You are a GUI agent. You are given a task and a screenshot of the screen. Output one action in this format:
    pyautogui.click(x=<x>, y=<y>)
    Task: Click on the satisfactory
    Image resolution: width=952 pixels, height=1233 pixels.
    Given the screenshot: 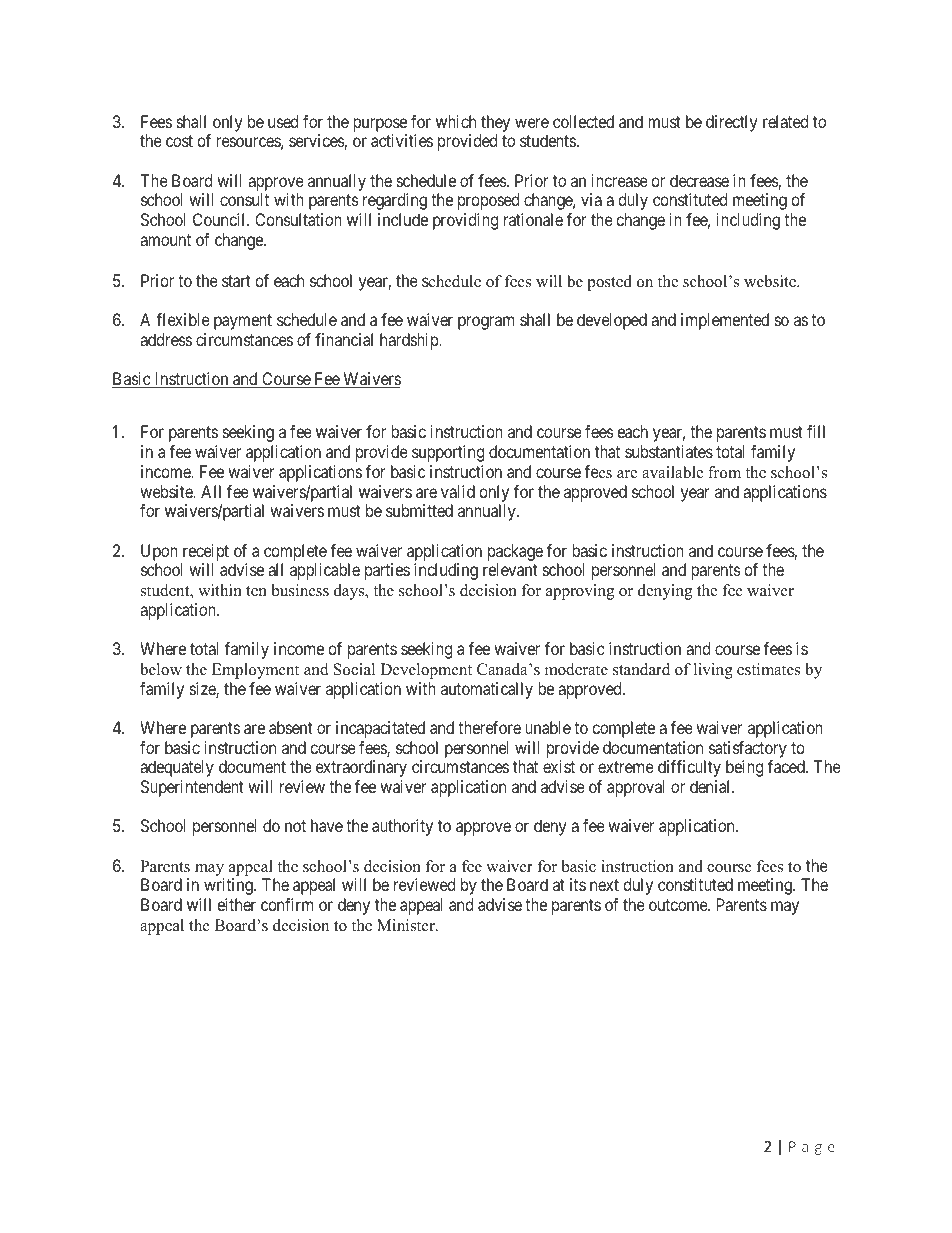 What is the action you would take?
    pyautogui.click(x=748, y=749)
